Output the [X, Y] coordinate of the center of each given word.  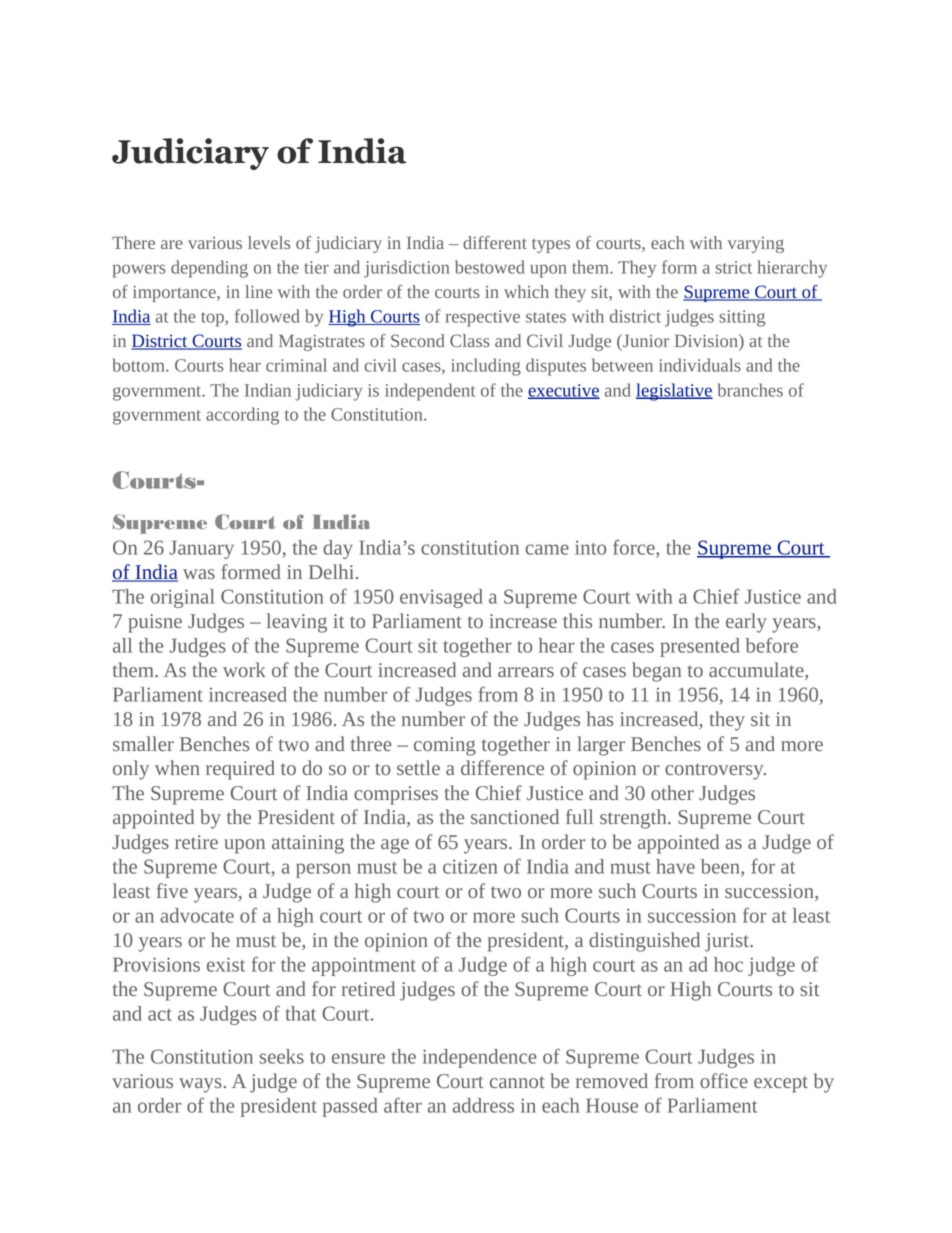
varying [756, 245]
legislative [674, 392]
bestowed [490, 267]
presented [700, 647]
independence [480, 1058]
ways [200, 1085]
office [724, 1080]
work [244, 669]
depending [209, 269]
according [242, 416]
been [721, 867]
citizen [470, 866]
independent [430, 392]
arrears [526, 672]
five [172, 890]
